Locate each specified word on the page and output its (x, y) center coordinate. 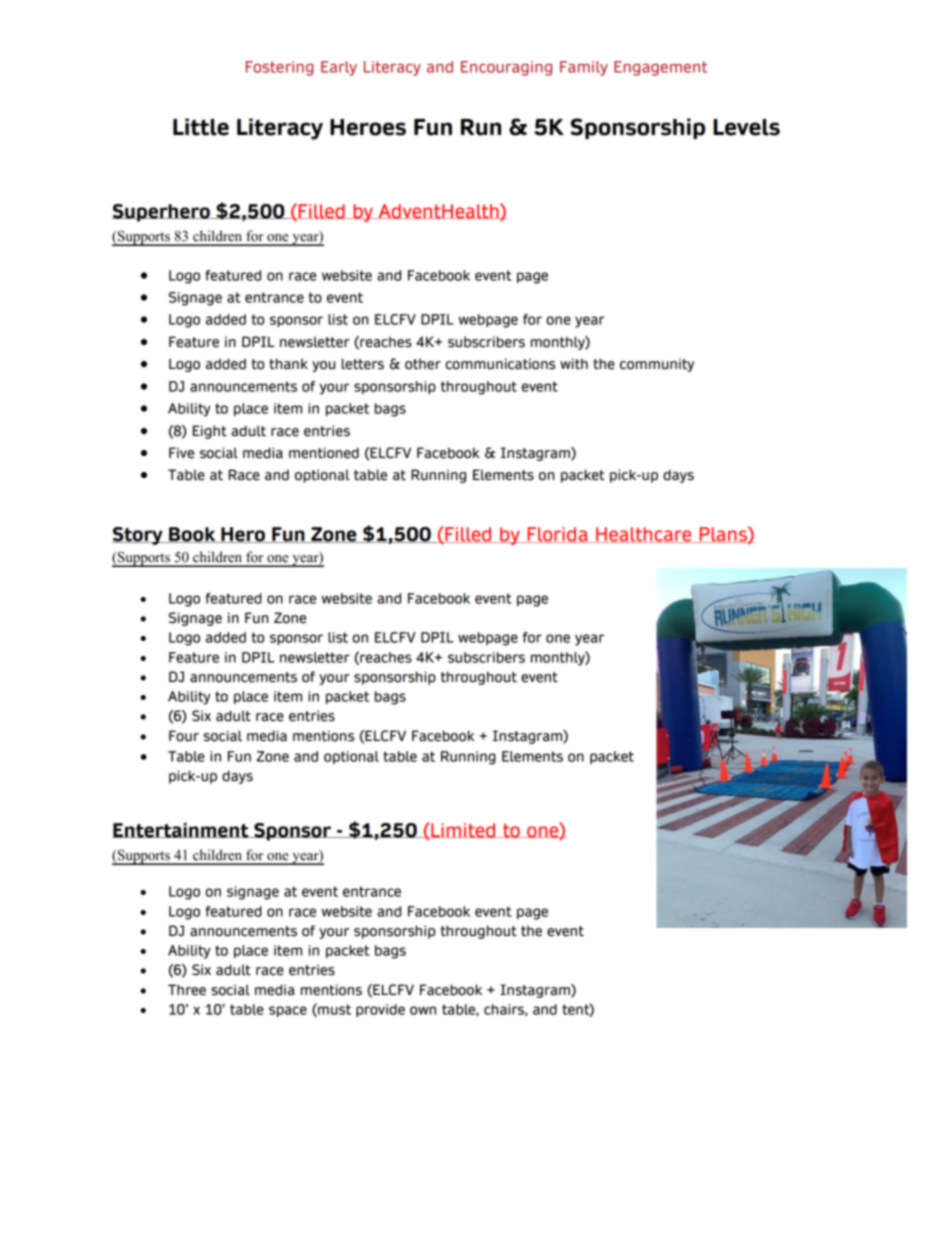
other (423, 364)
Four (184, 736)
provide (380, 1010)
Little (201, 127)
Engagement (660, 68)
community (657, 365)
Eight (210, 432)
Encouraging (506, 68)
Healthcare (644, 535)
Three (187, 990)
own (423, 1010)
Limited (463, 831)
